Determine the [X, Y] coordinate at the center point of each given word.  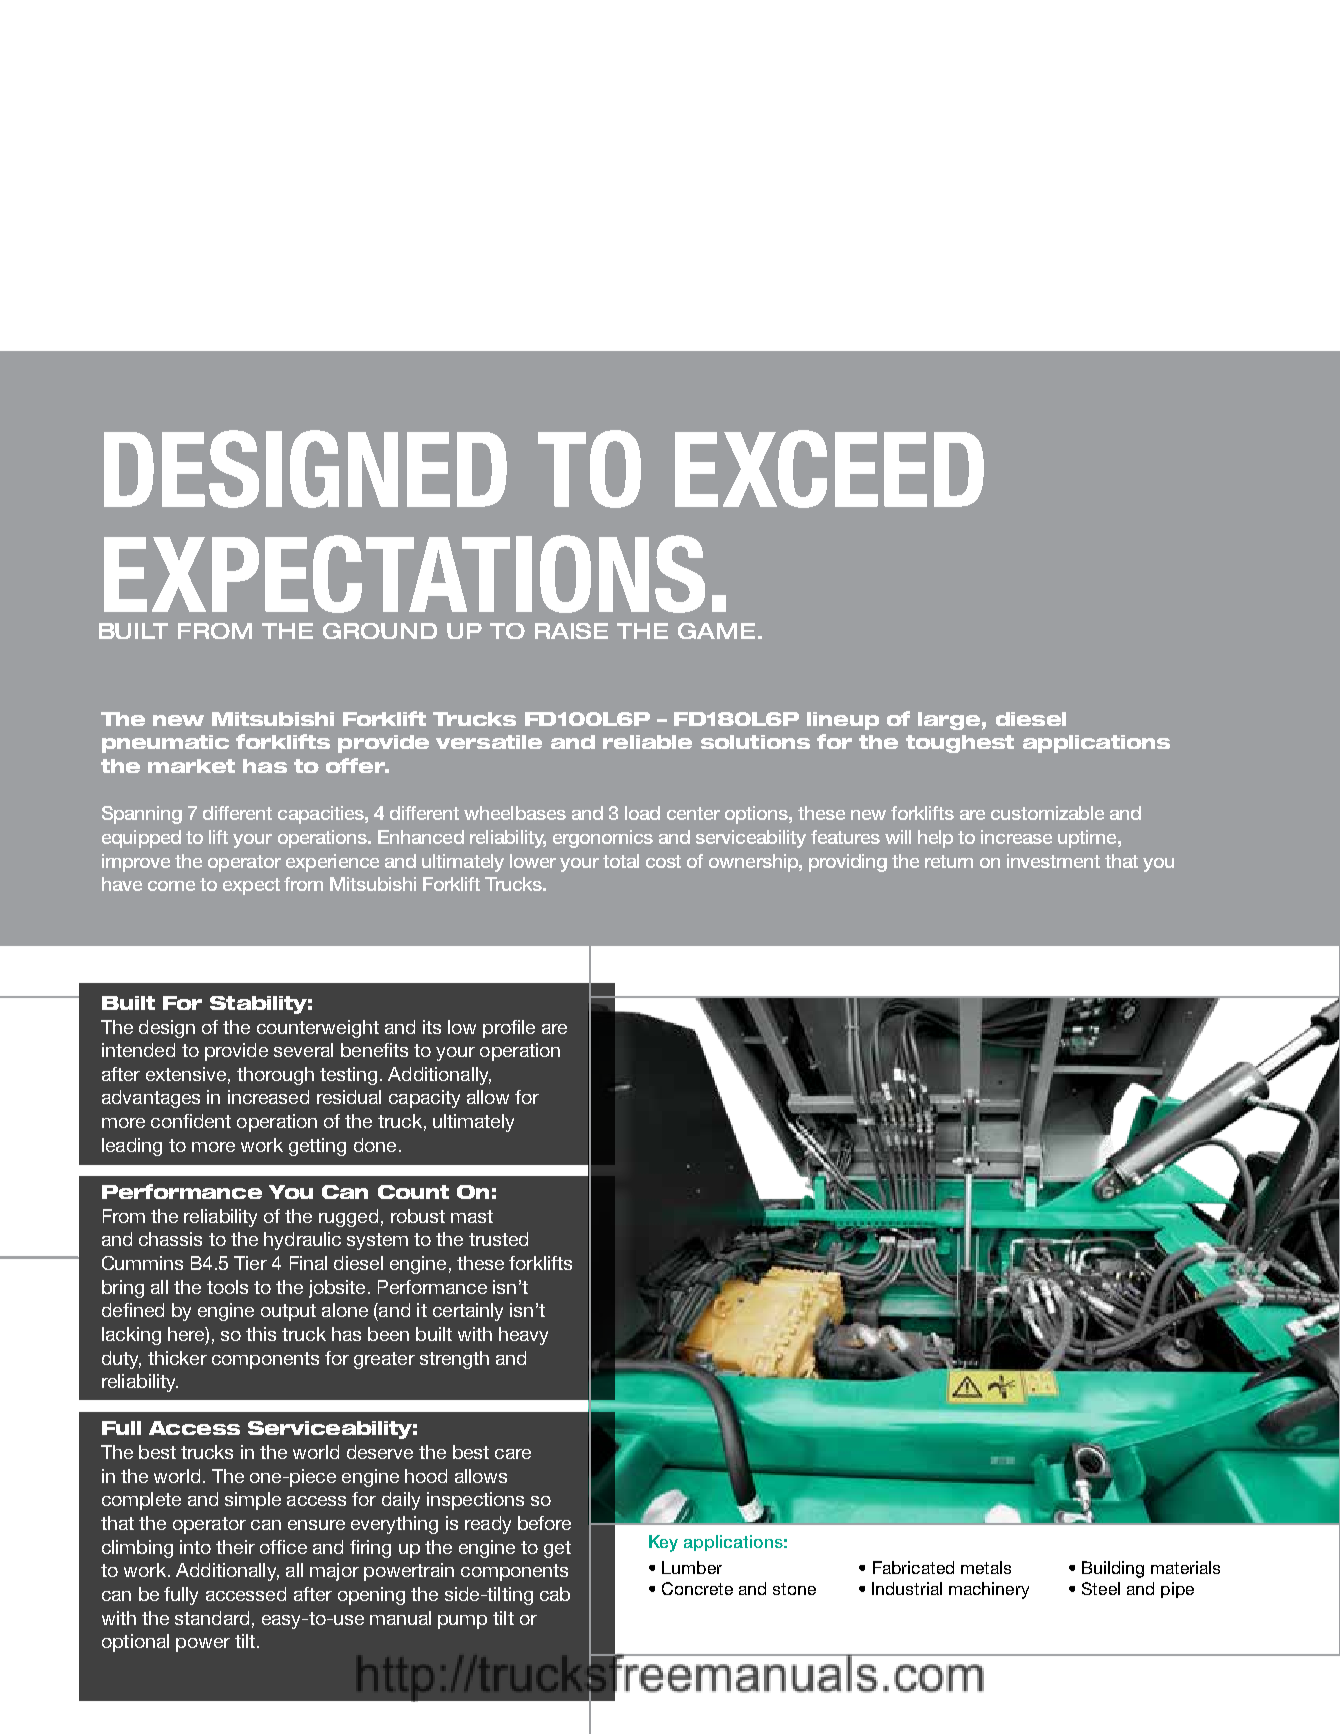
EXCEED [829, 469]
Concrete [697, 1588]
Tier [250, 1263]
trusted [498, 1239]
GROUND [380, 631]
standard [212, 1618]
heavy [523, 1336]
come [171, 886]
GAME [716, 631]
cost [663, 861]
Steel [1101, 1588]
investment [1053, 861]
